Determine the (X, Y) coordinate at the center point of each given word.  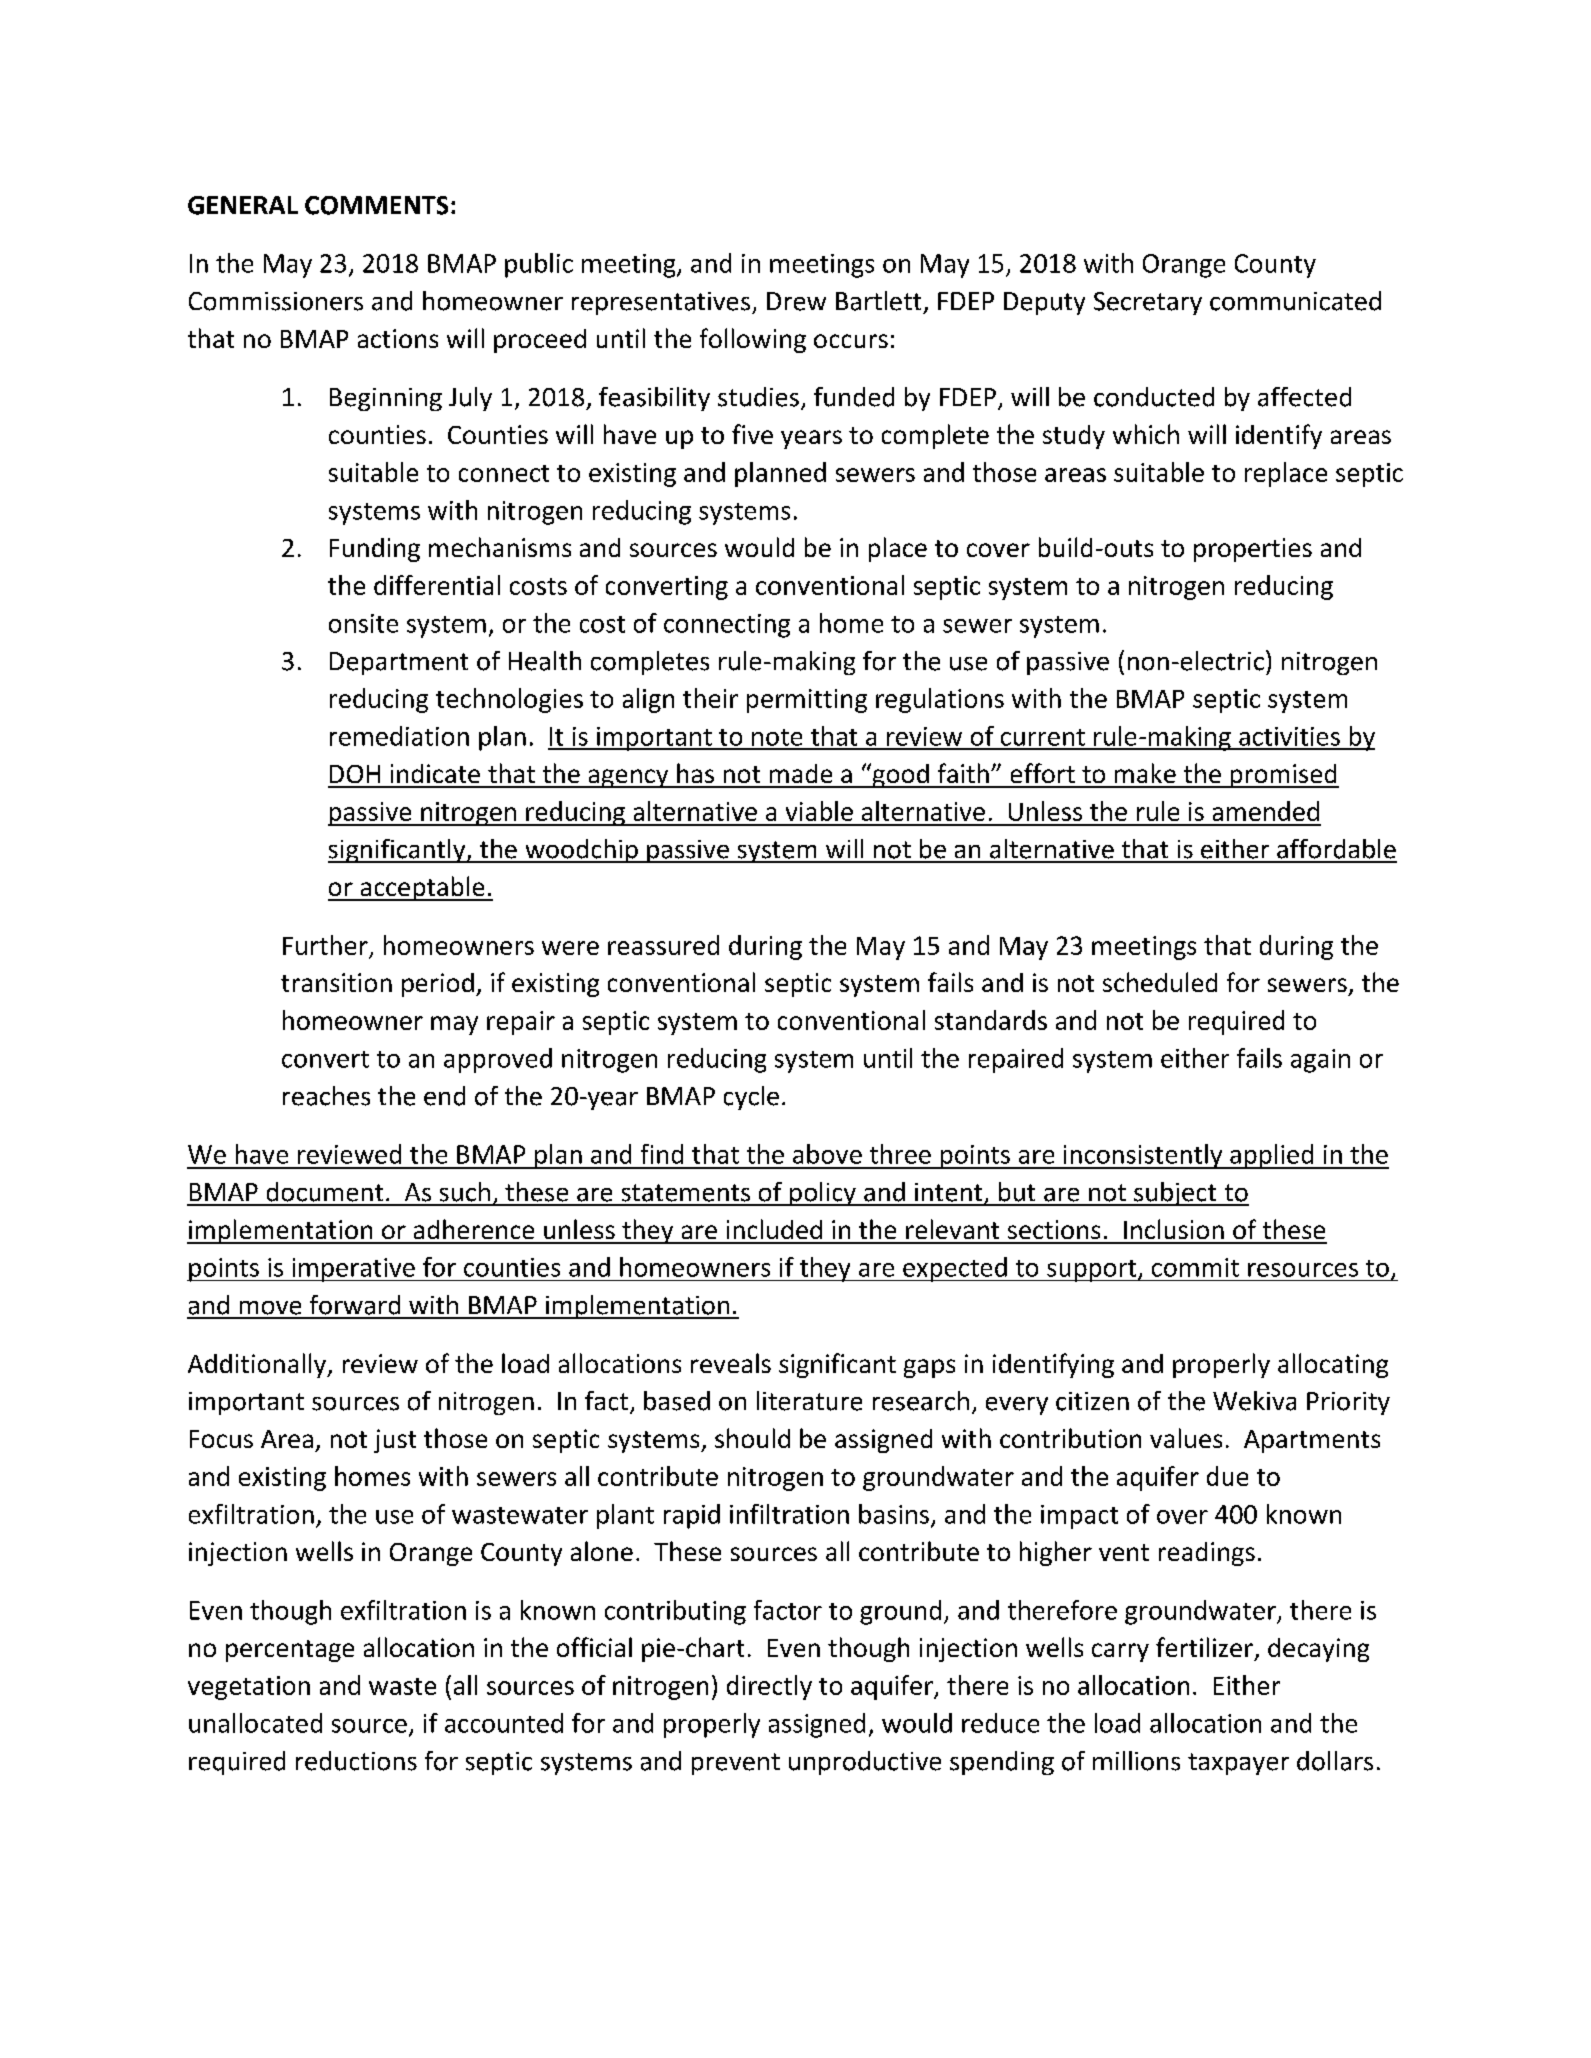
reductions (356, 1761)
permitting (807, 701)
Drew (796, 301)
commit (1195, 1267)
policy (823, 1194)
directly (769, 1687)
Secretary (1148, 303)
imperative (353, 1270)
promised (1283, 776)
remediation (399, 736)
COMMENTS (376, 205)
